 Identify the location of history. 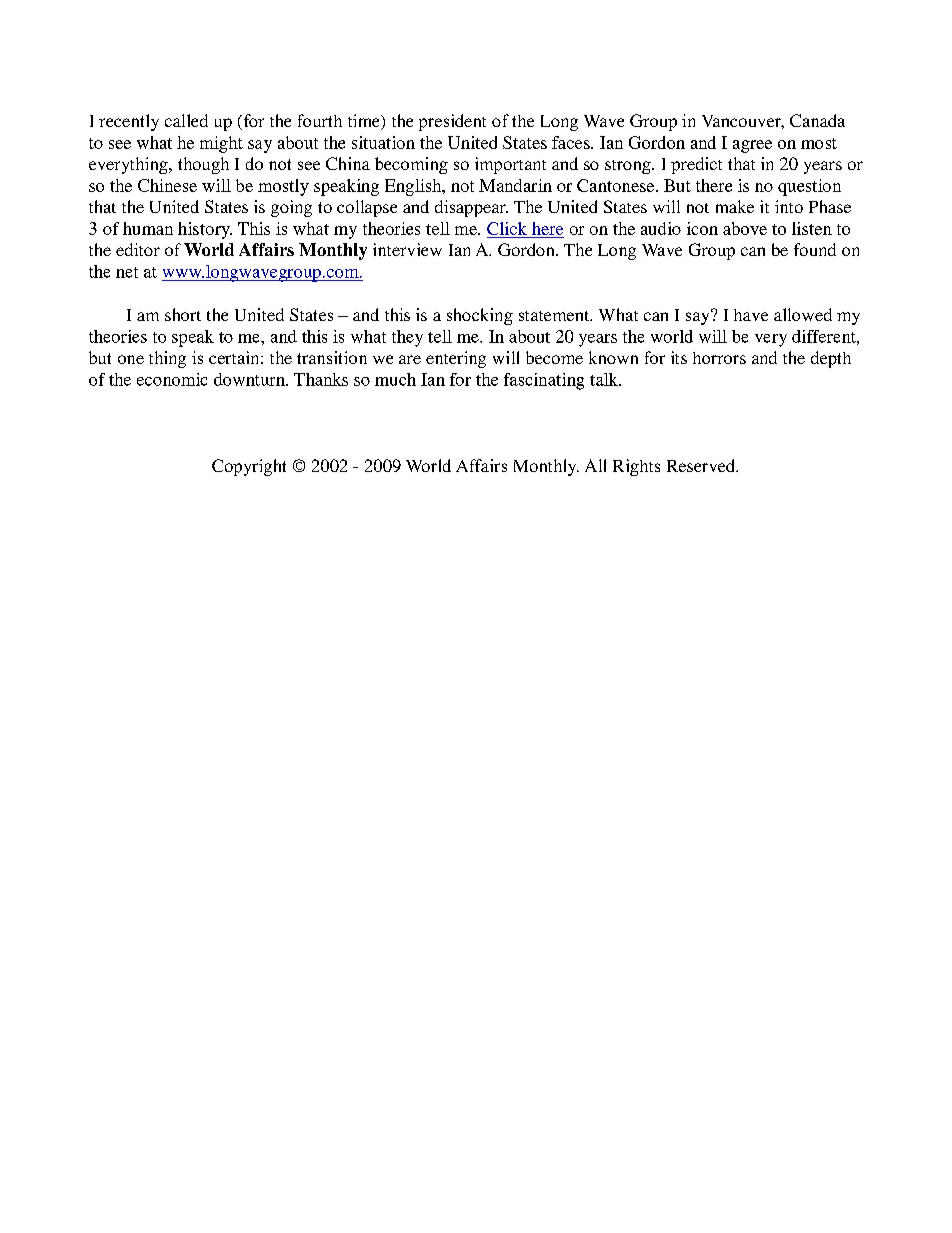
(205, 230).
